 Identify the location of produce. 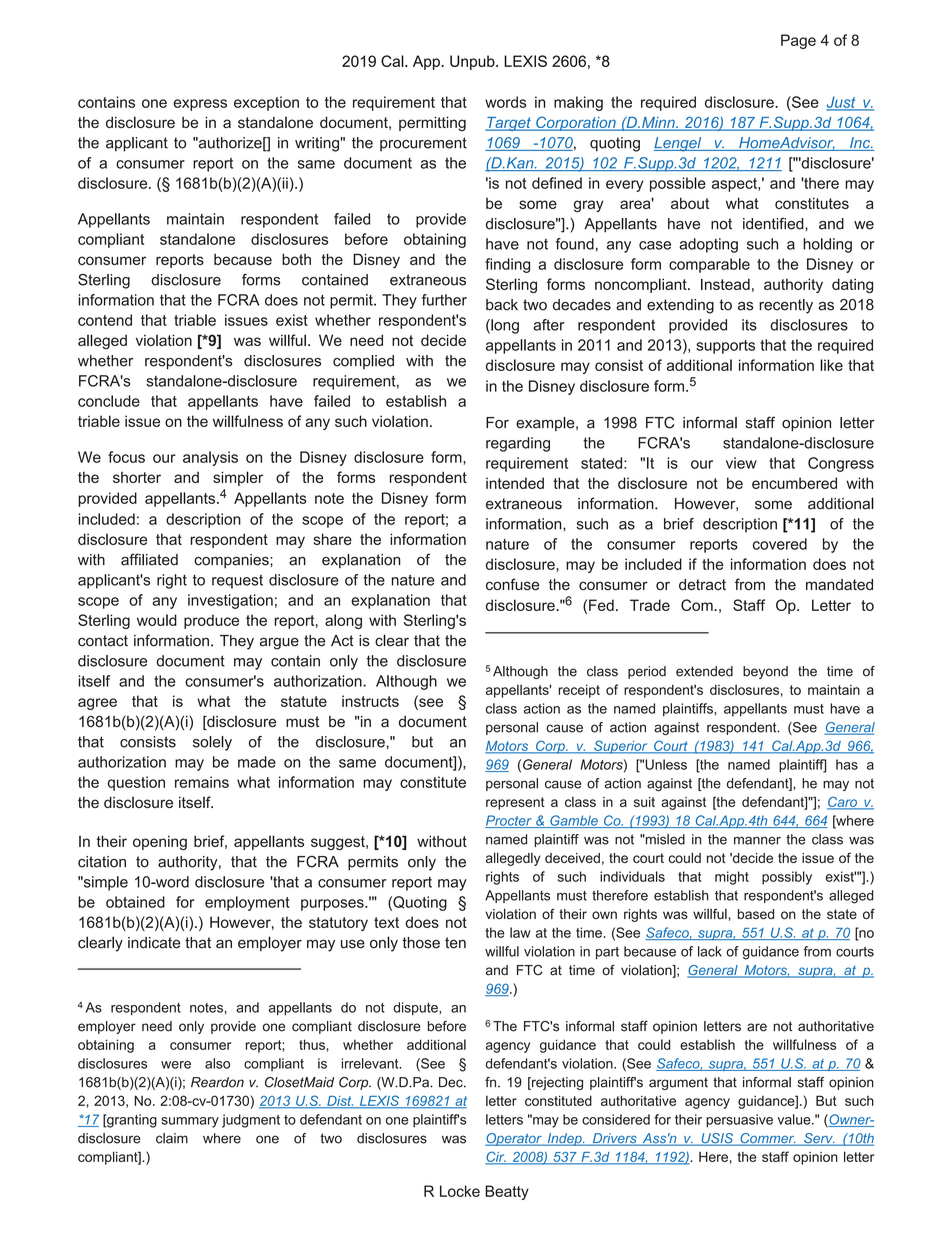
(211, 621).
